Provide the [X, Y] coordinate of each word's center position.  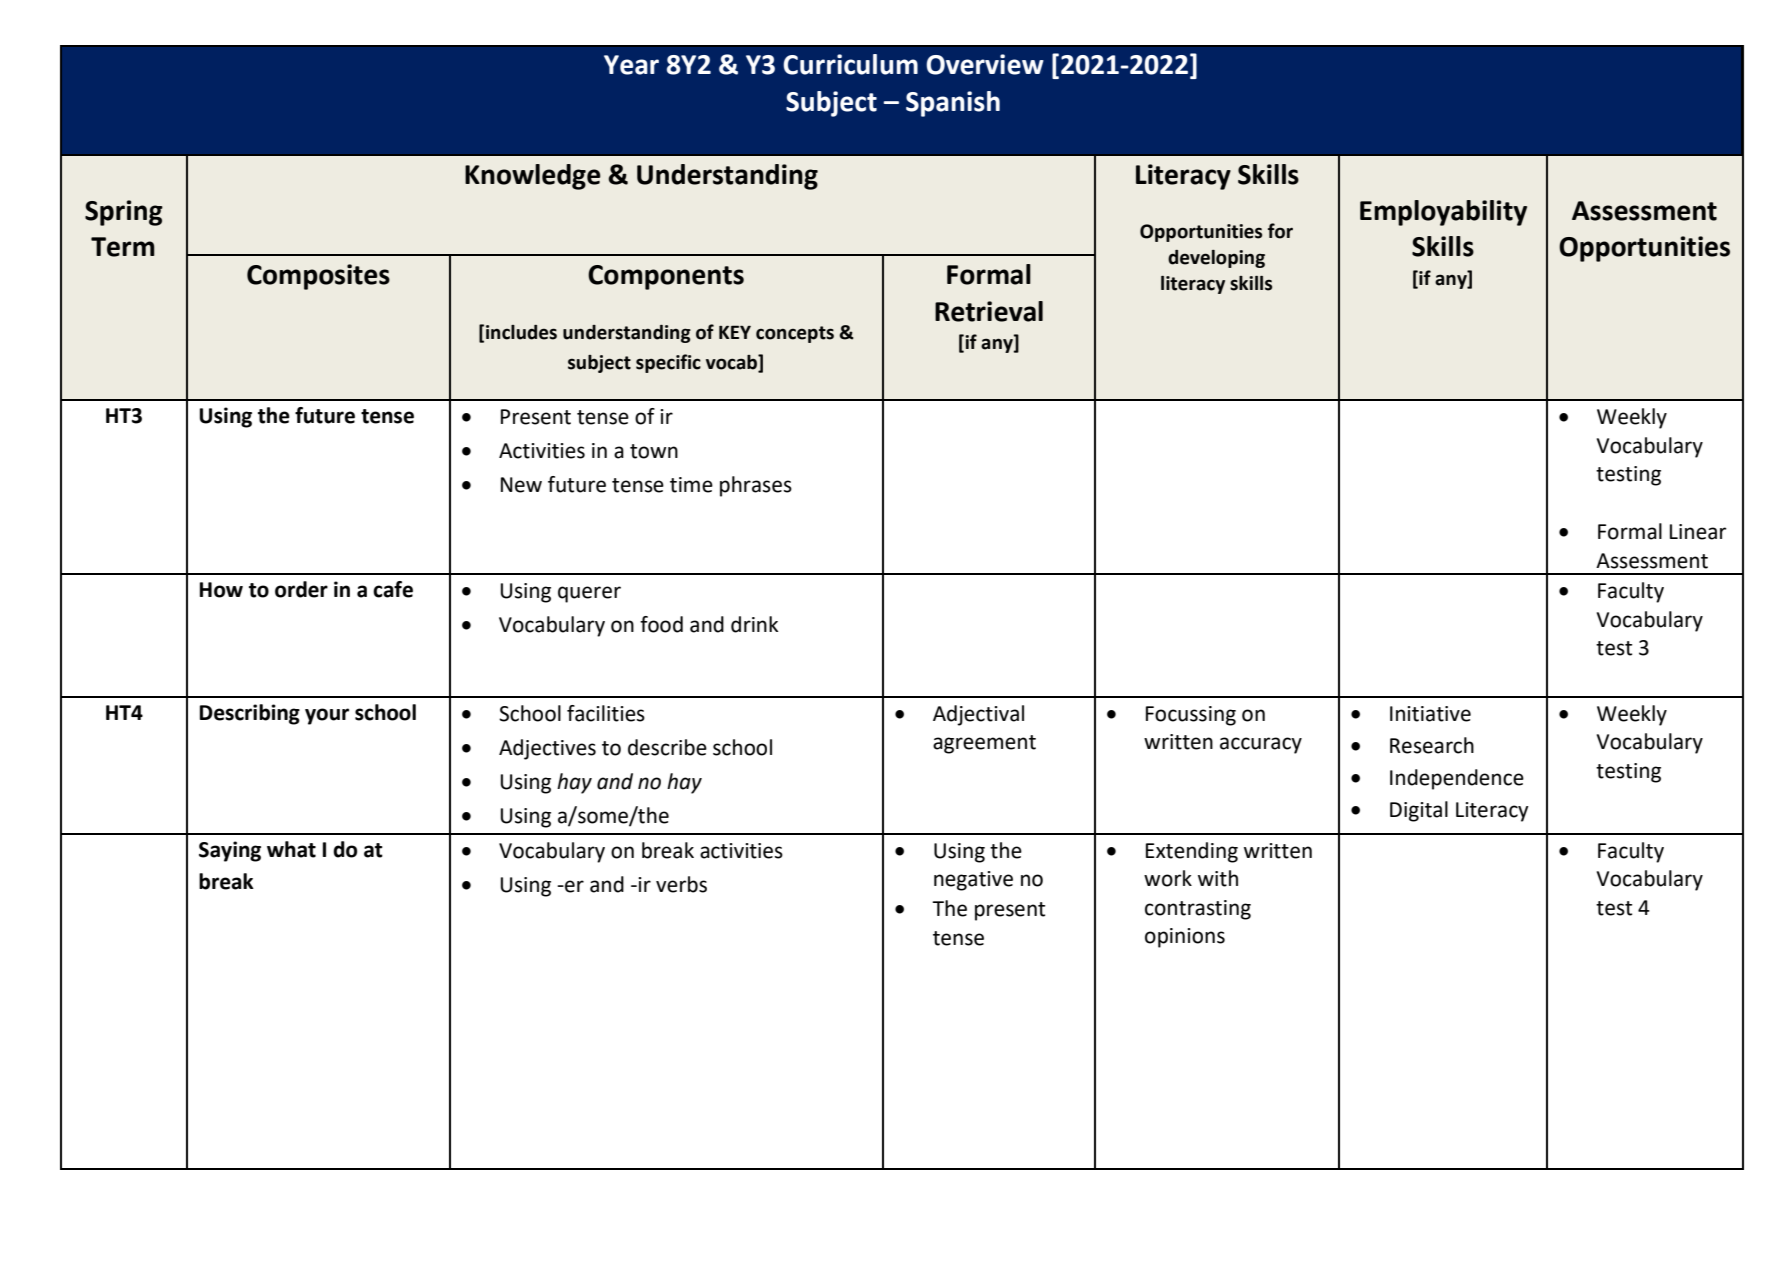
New [521, 485]
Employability [1443, 213]
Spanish [953, 104]
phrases [756, 486]
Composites [318, 277]
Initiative [1430, 714]
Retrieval [989, 311]
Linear [1698, 532]
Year [631, 65]
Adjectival [978, 715]
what [291, 849]
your [327, 716]
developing [1216, 259]
